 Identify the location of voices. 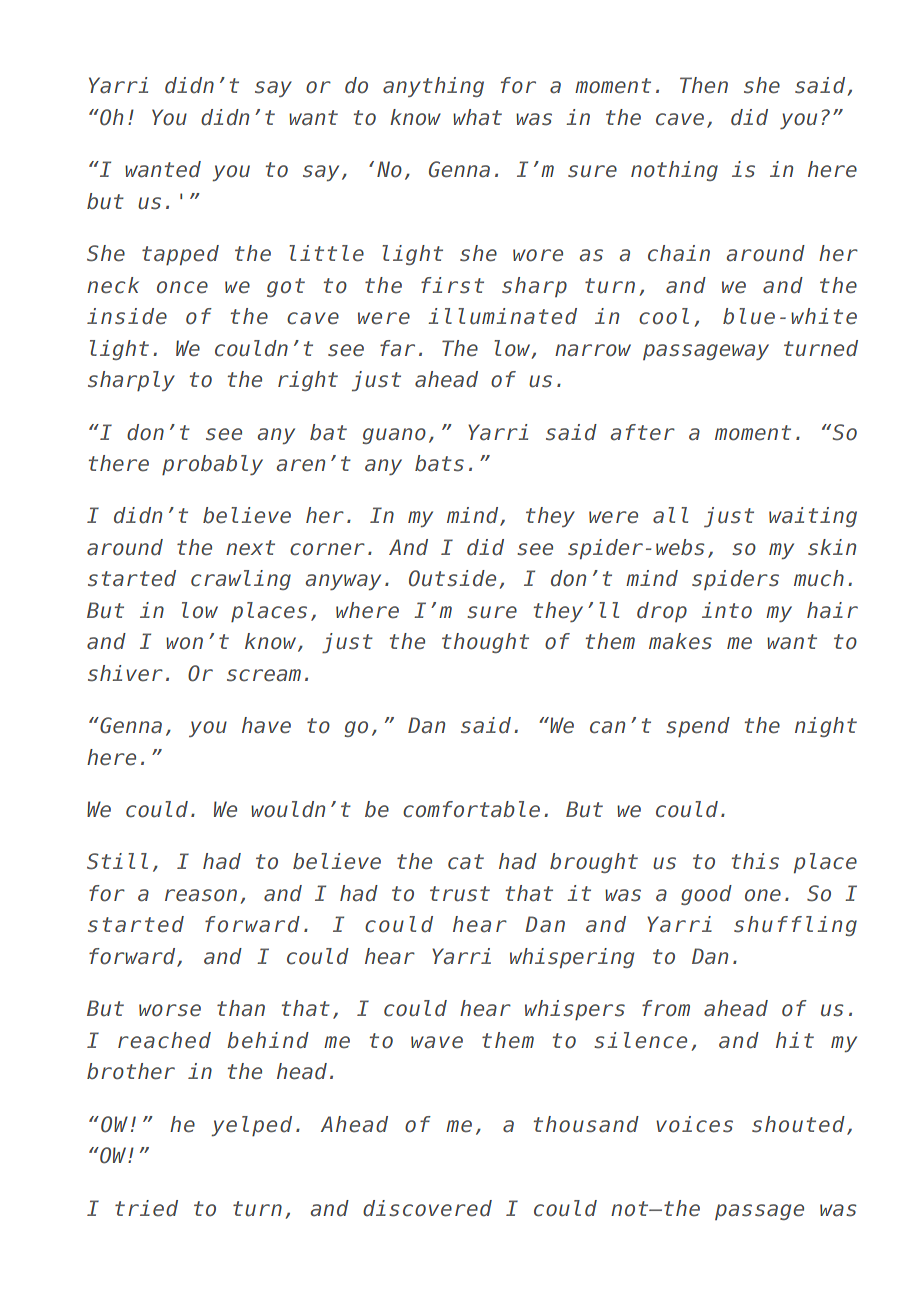
(694, 1124).
